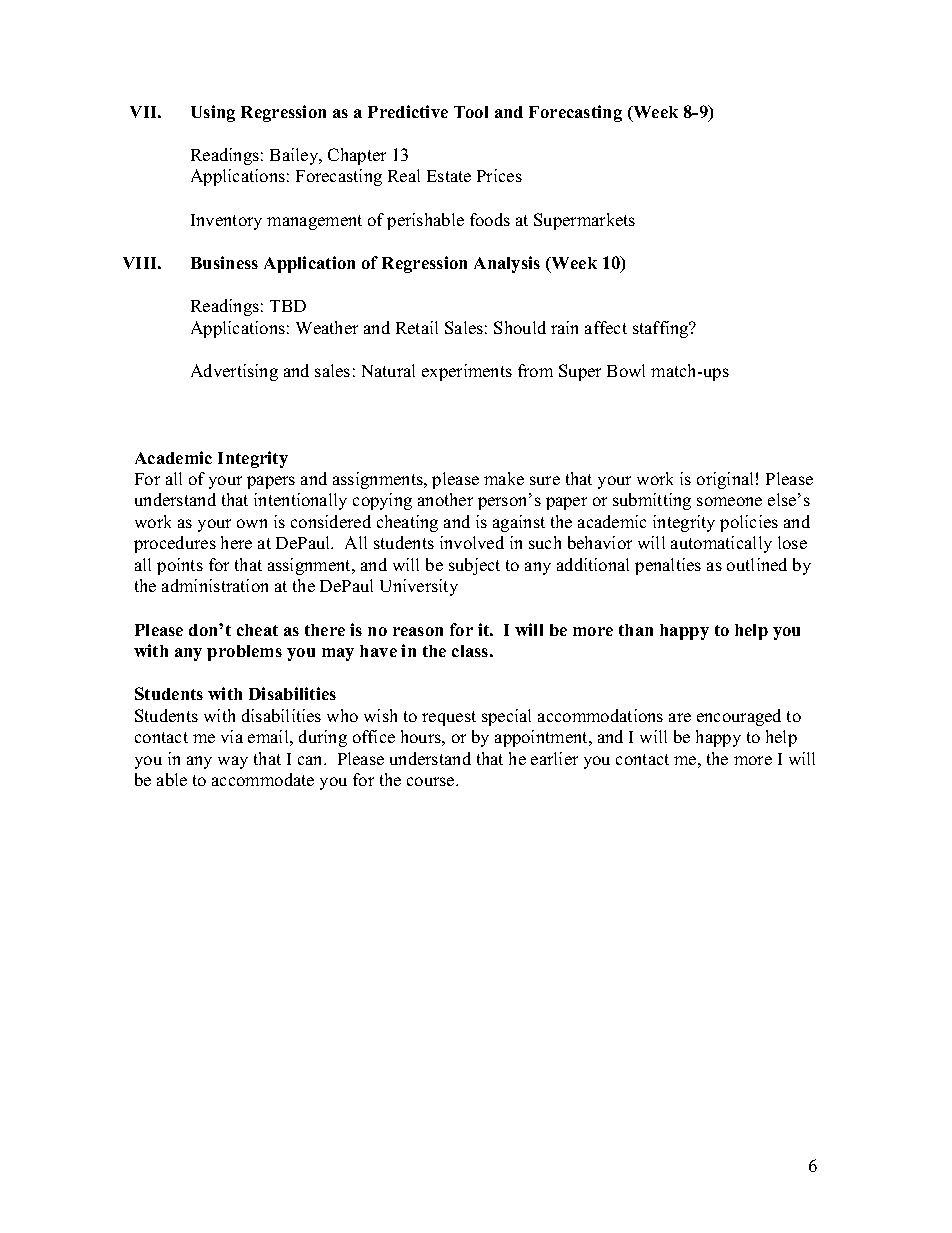 This screenshot has width=952, height=1233. Describe the element at coordinates (472, 542) in the screenshot. I see `involved` at that location.
